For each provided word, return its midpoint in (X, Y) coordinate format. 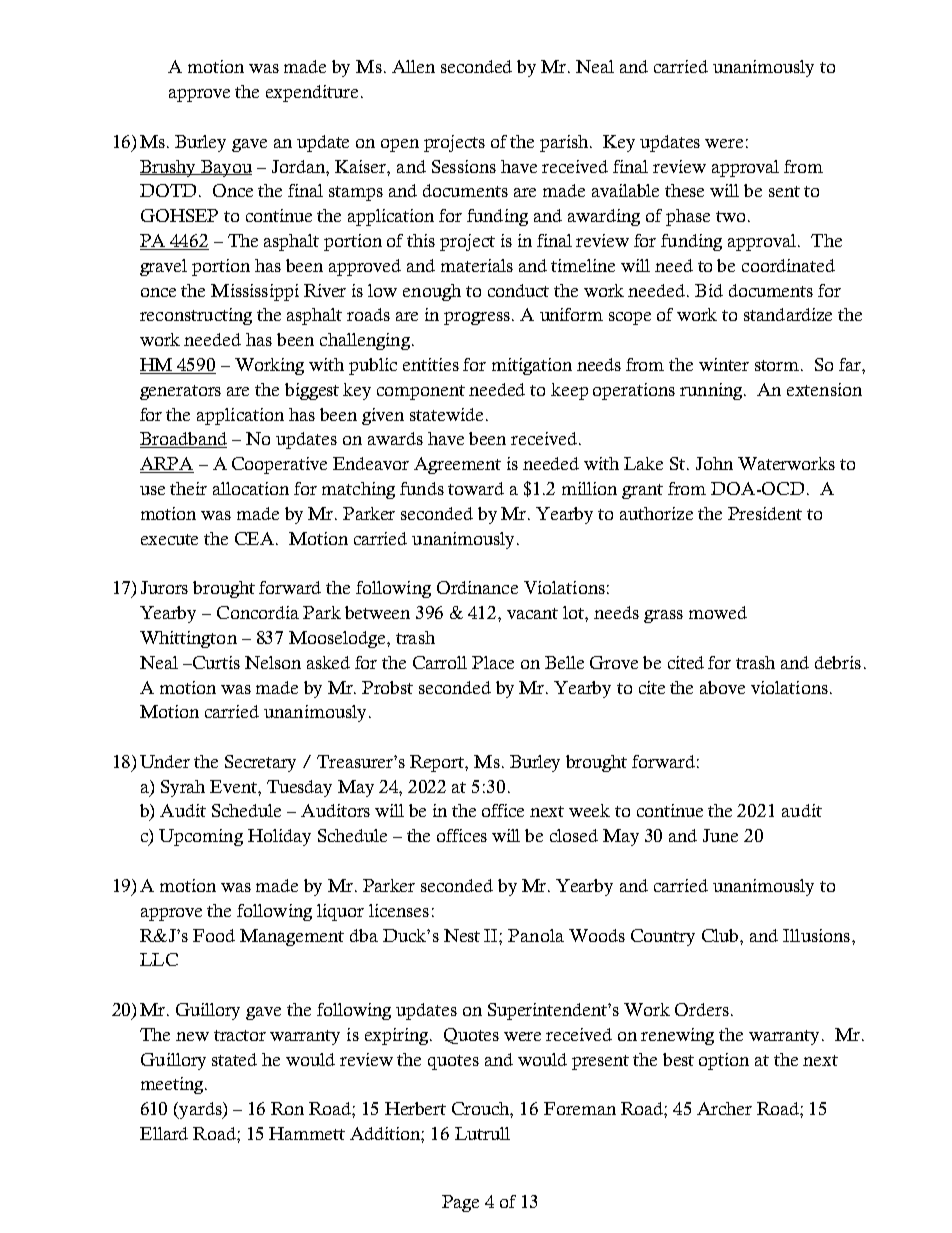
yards (200, 1110)
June (720, 835)
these (684, 190)
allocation (251, 488)
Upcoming (201, 837)
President (765, 513)
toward (476, 488)
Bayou (225, 168)
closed (574, 835)
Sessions (464, 166)
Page (460, 1203)
